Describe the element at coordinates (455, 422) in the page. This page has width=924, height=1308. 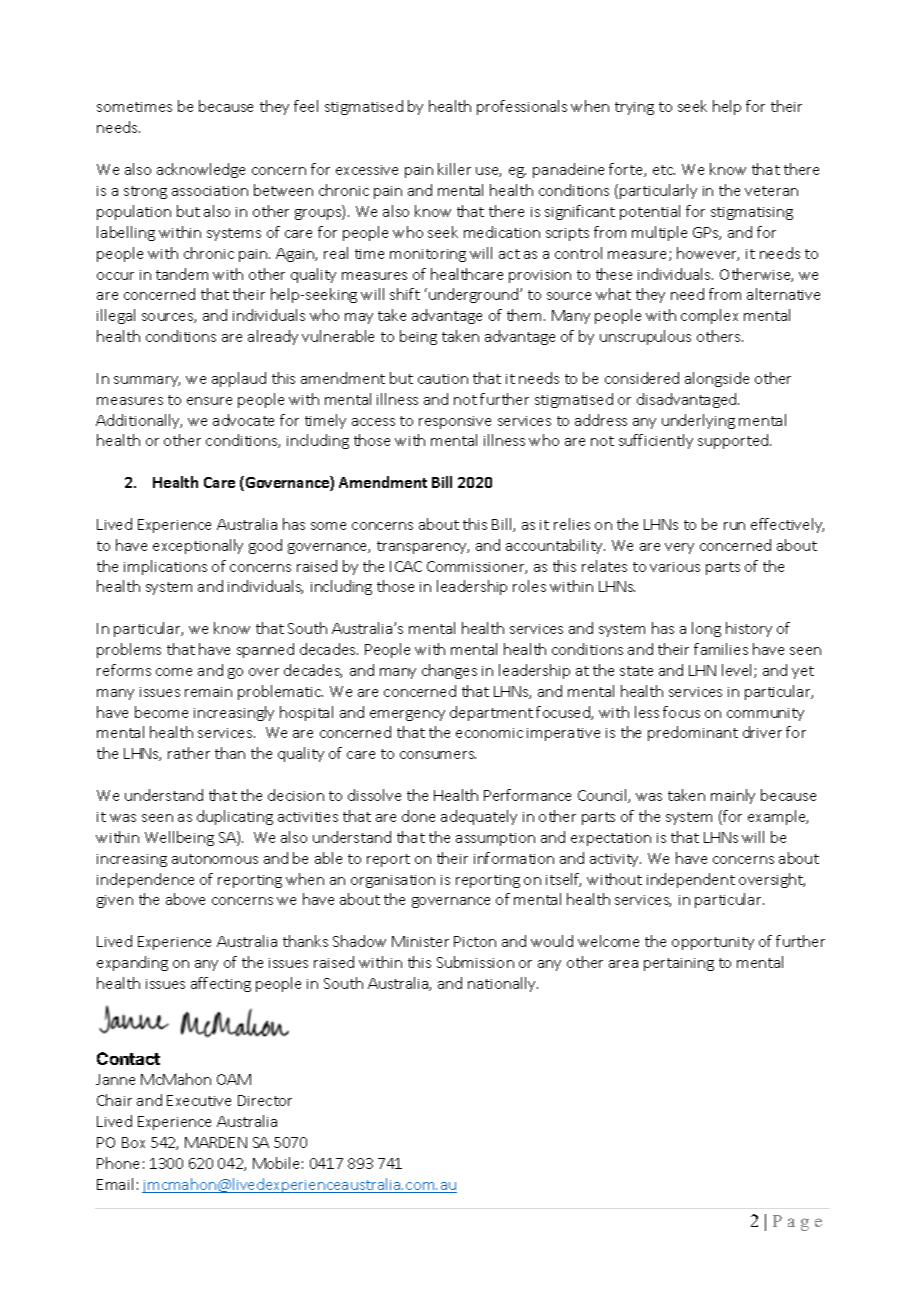
I see `responsive` at that location.
